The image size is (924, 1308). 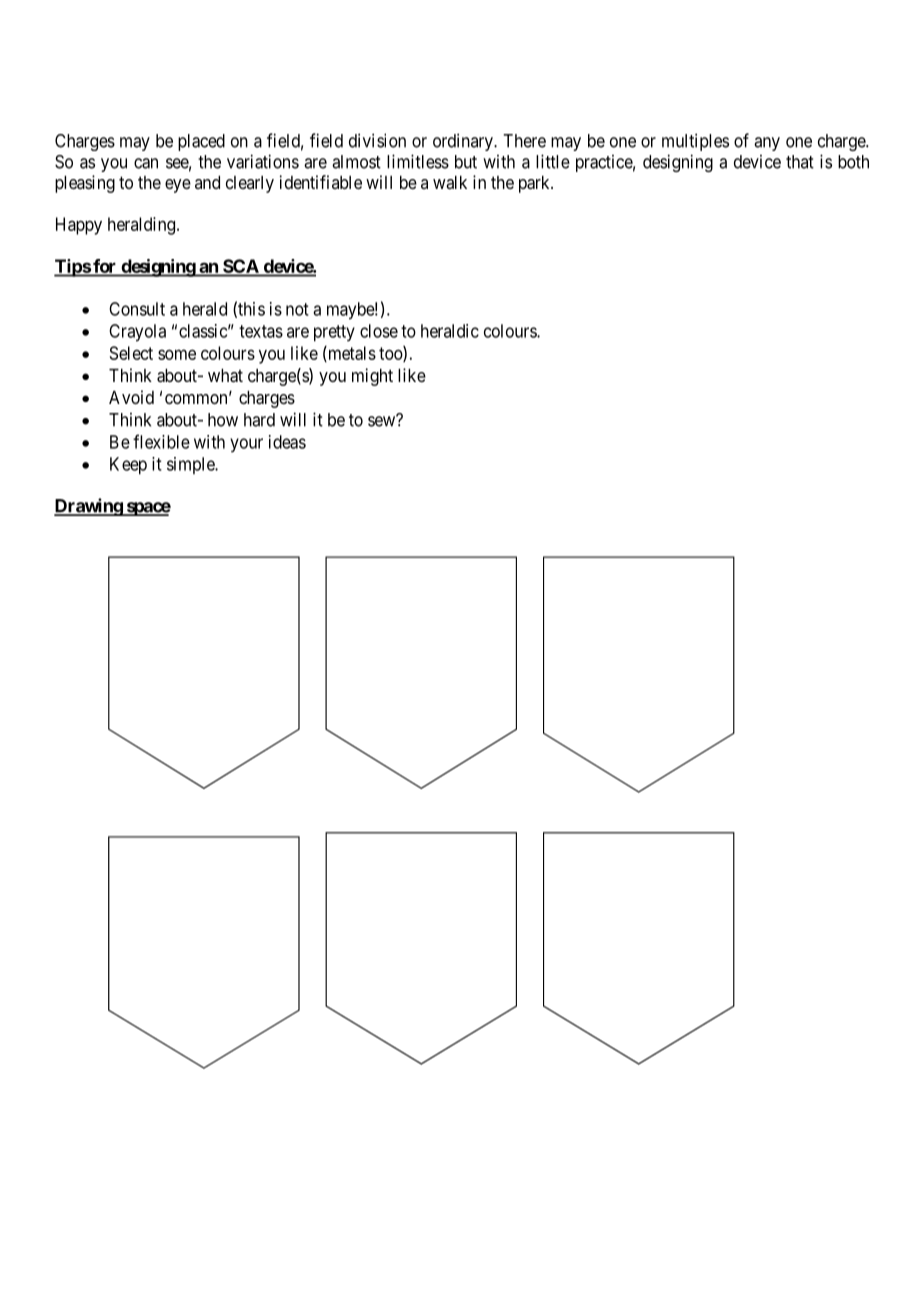 I want to click on too, so click(x=391, y=354).
